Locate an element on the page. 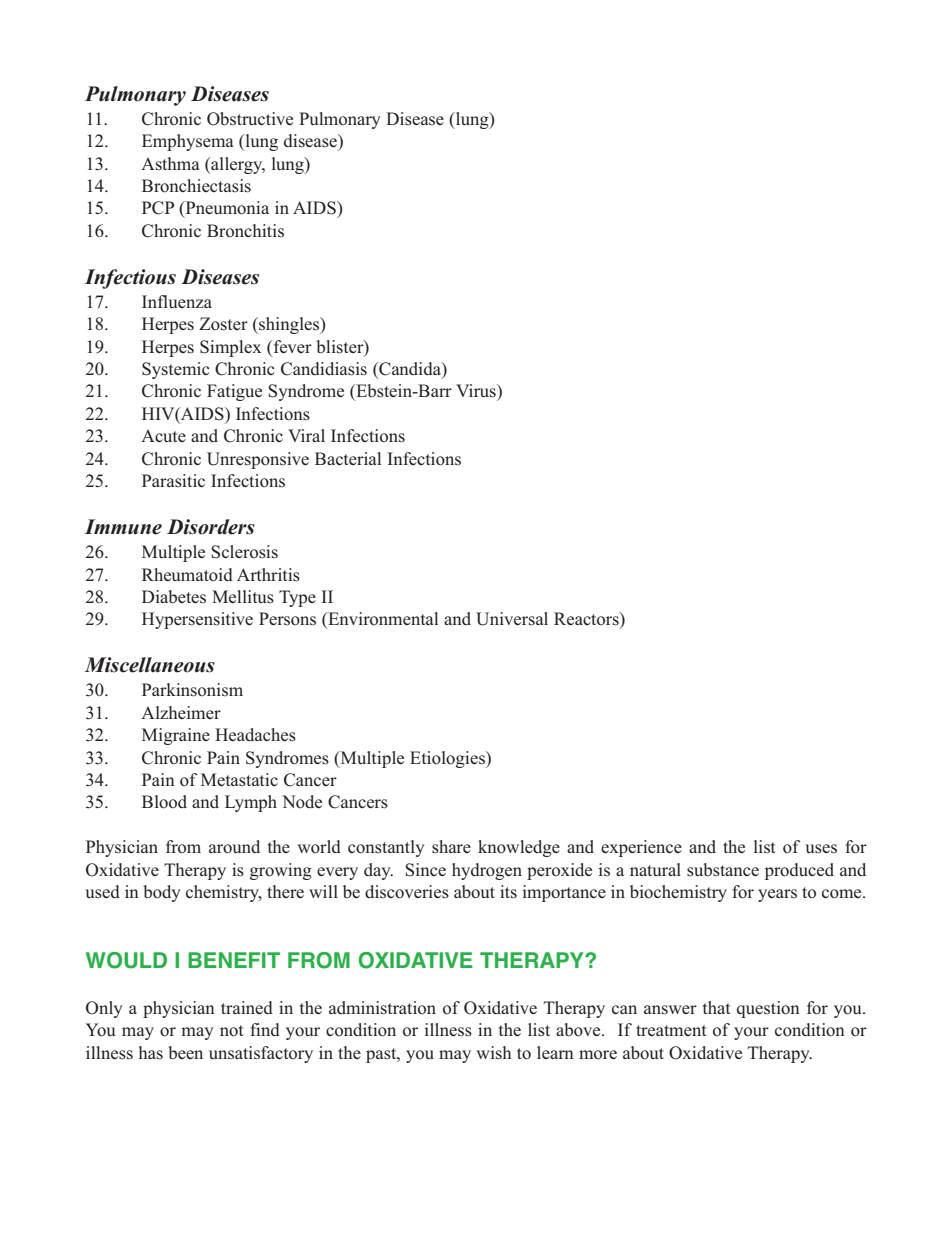  Universal is located at coordinates (512, 619).
